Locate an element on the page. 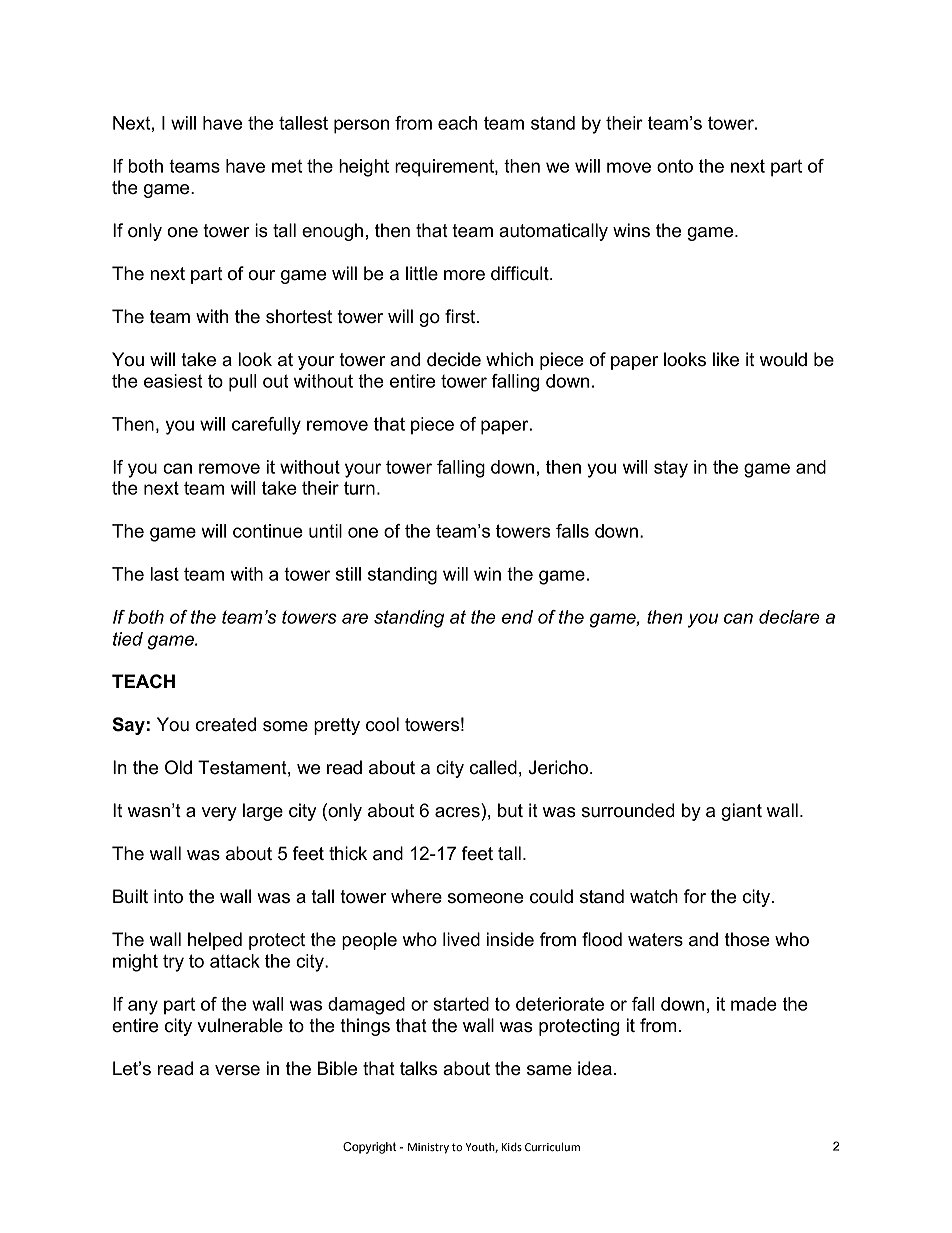  verse is located at coordinates (237, 1070).
